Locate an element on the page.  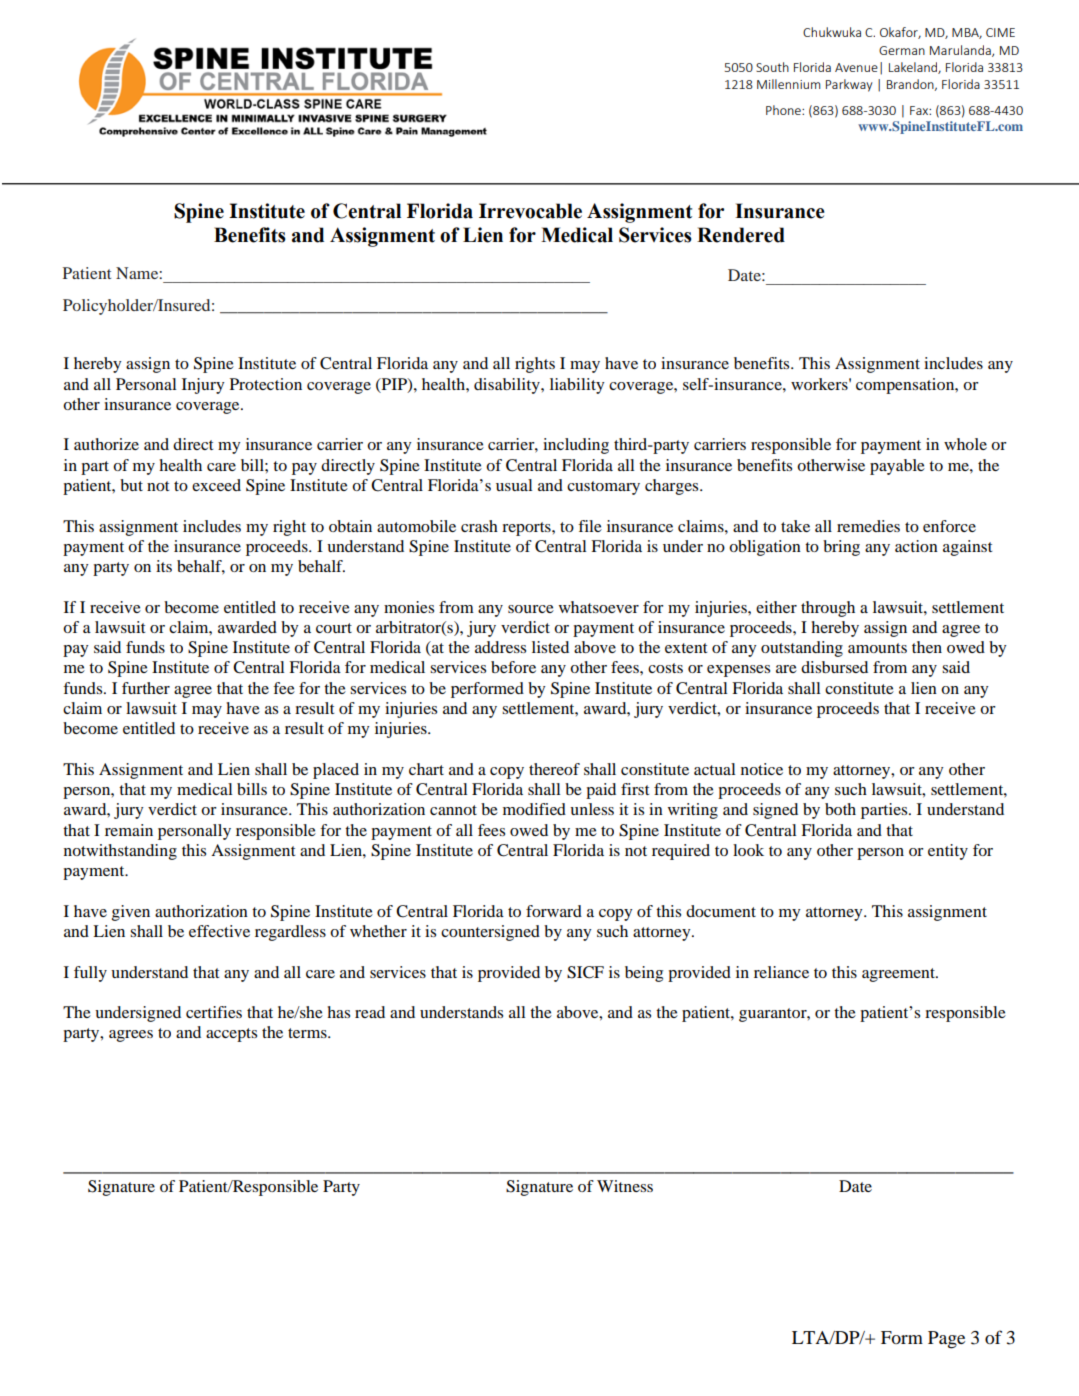
further is located at coordinates (146, 688).
